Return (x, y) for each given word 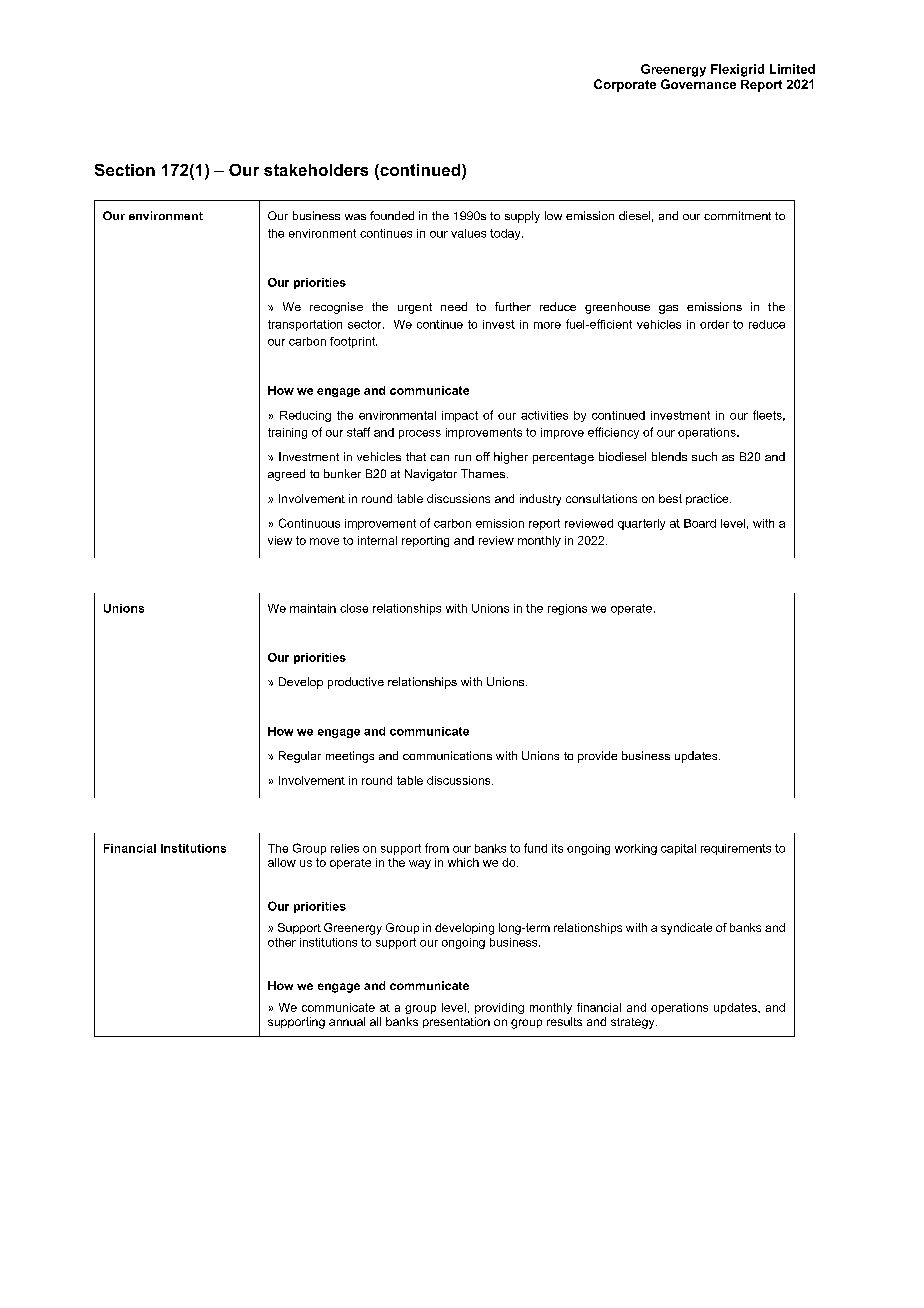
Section (125, 170)
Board (700, 523)
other (282, 942)
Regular (300, 757)
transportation (305, 325)
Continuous (309, 523)
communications (447, 755)
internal (377, 540)
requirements (736, 849)
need (454, 306)
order (714, 324)
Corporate (625, 85)
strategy (634, 1023)
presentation (456, 1022)
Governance (698, 84)
